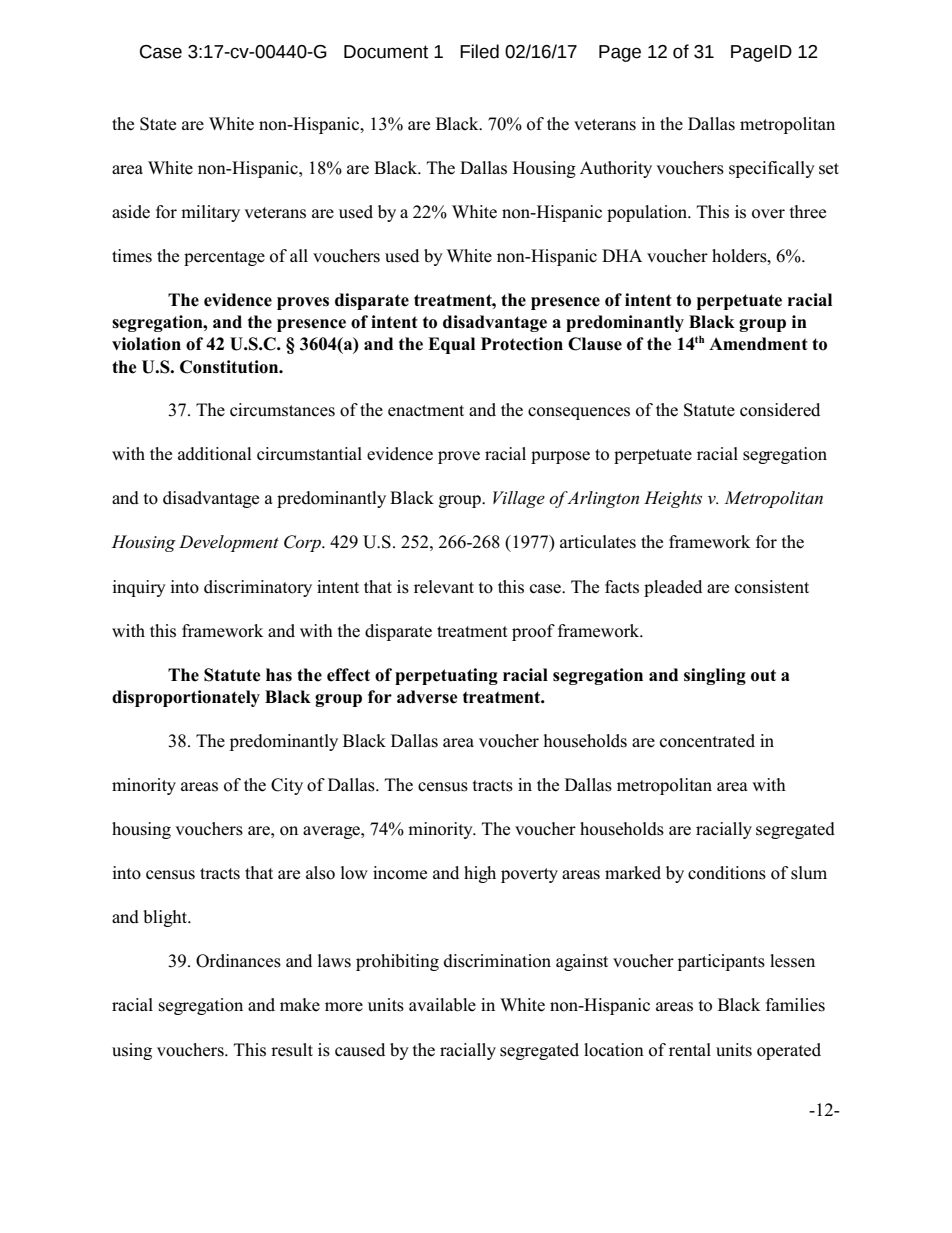 This screenshot has width=952, height=1233. What do you see at coordinates (772, 587) in the screenshot?
I see `consistent` at bounding box center [772, 587].
